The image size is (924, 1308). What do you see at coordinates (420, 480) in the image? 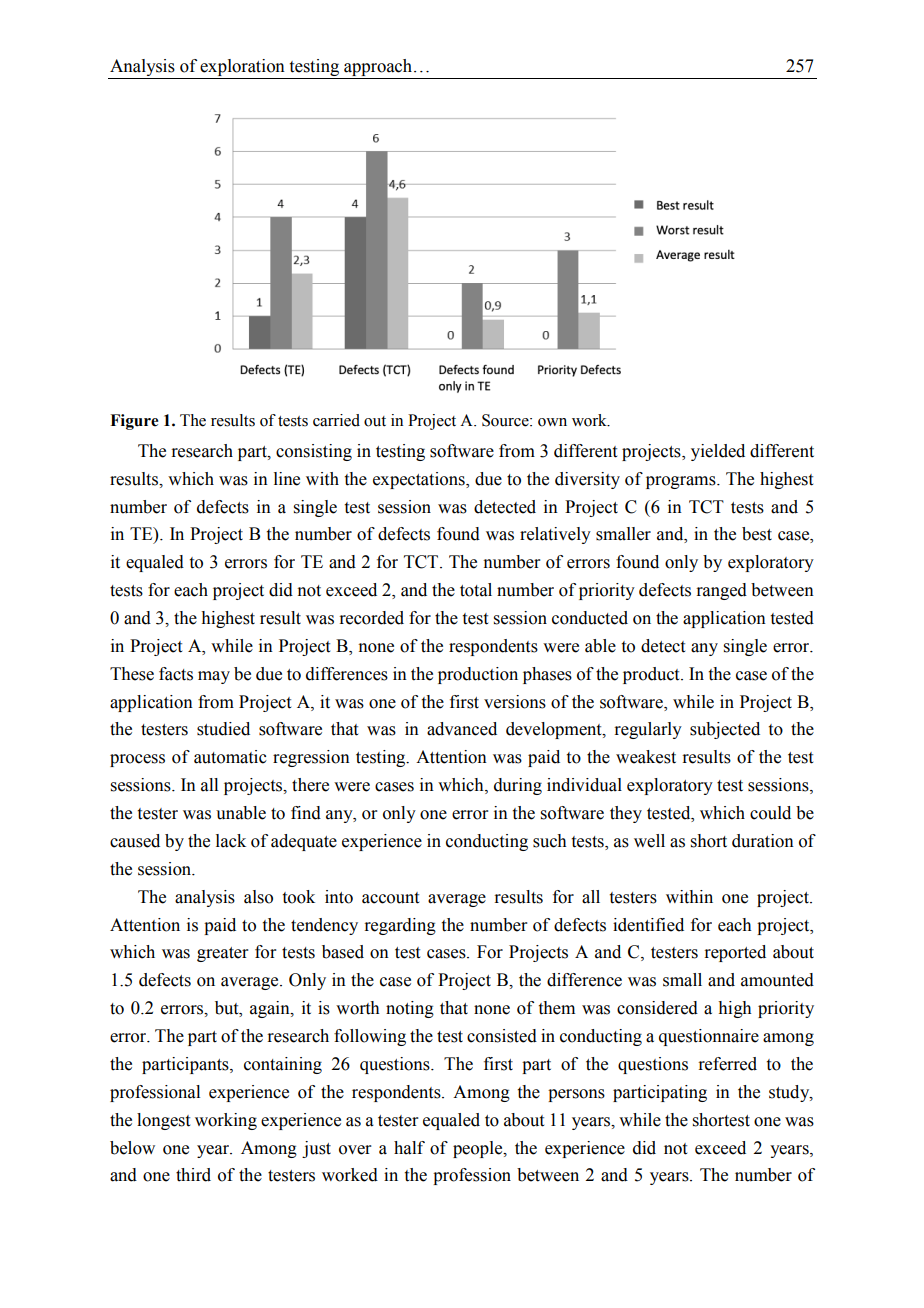
I see `expectations` at bounding box center [420, 480].
